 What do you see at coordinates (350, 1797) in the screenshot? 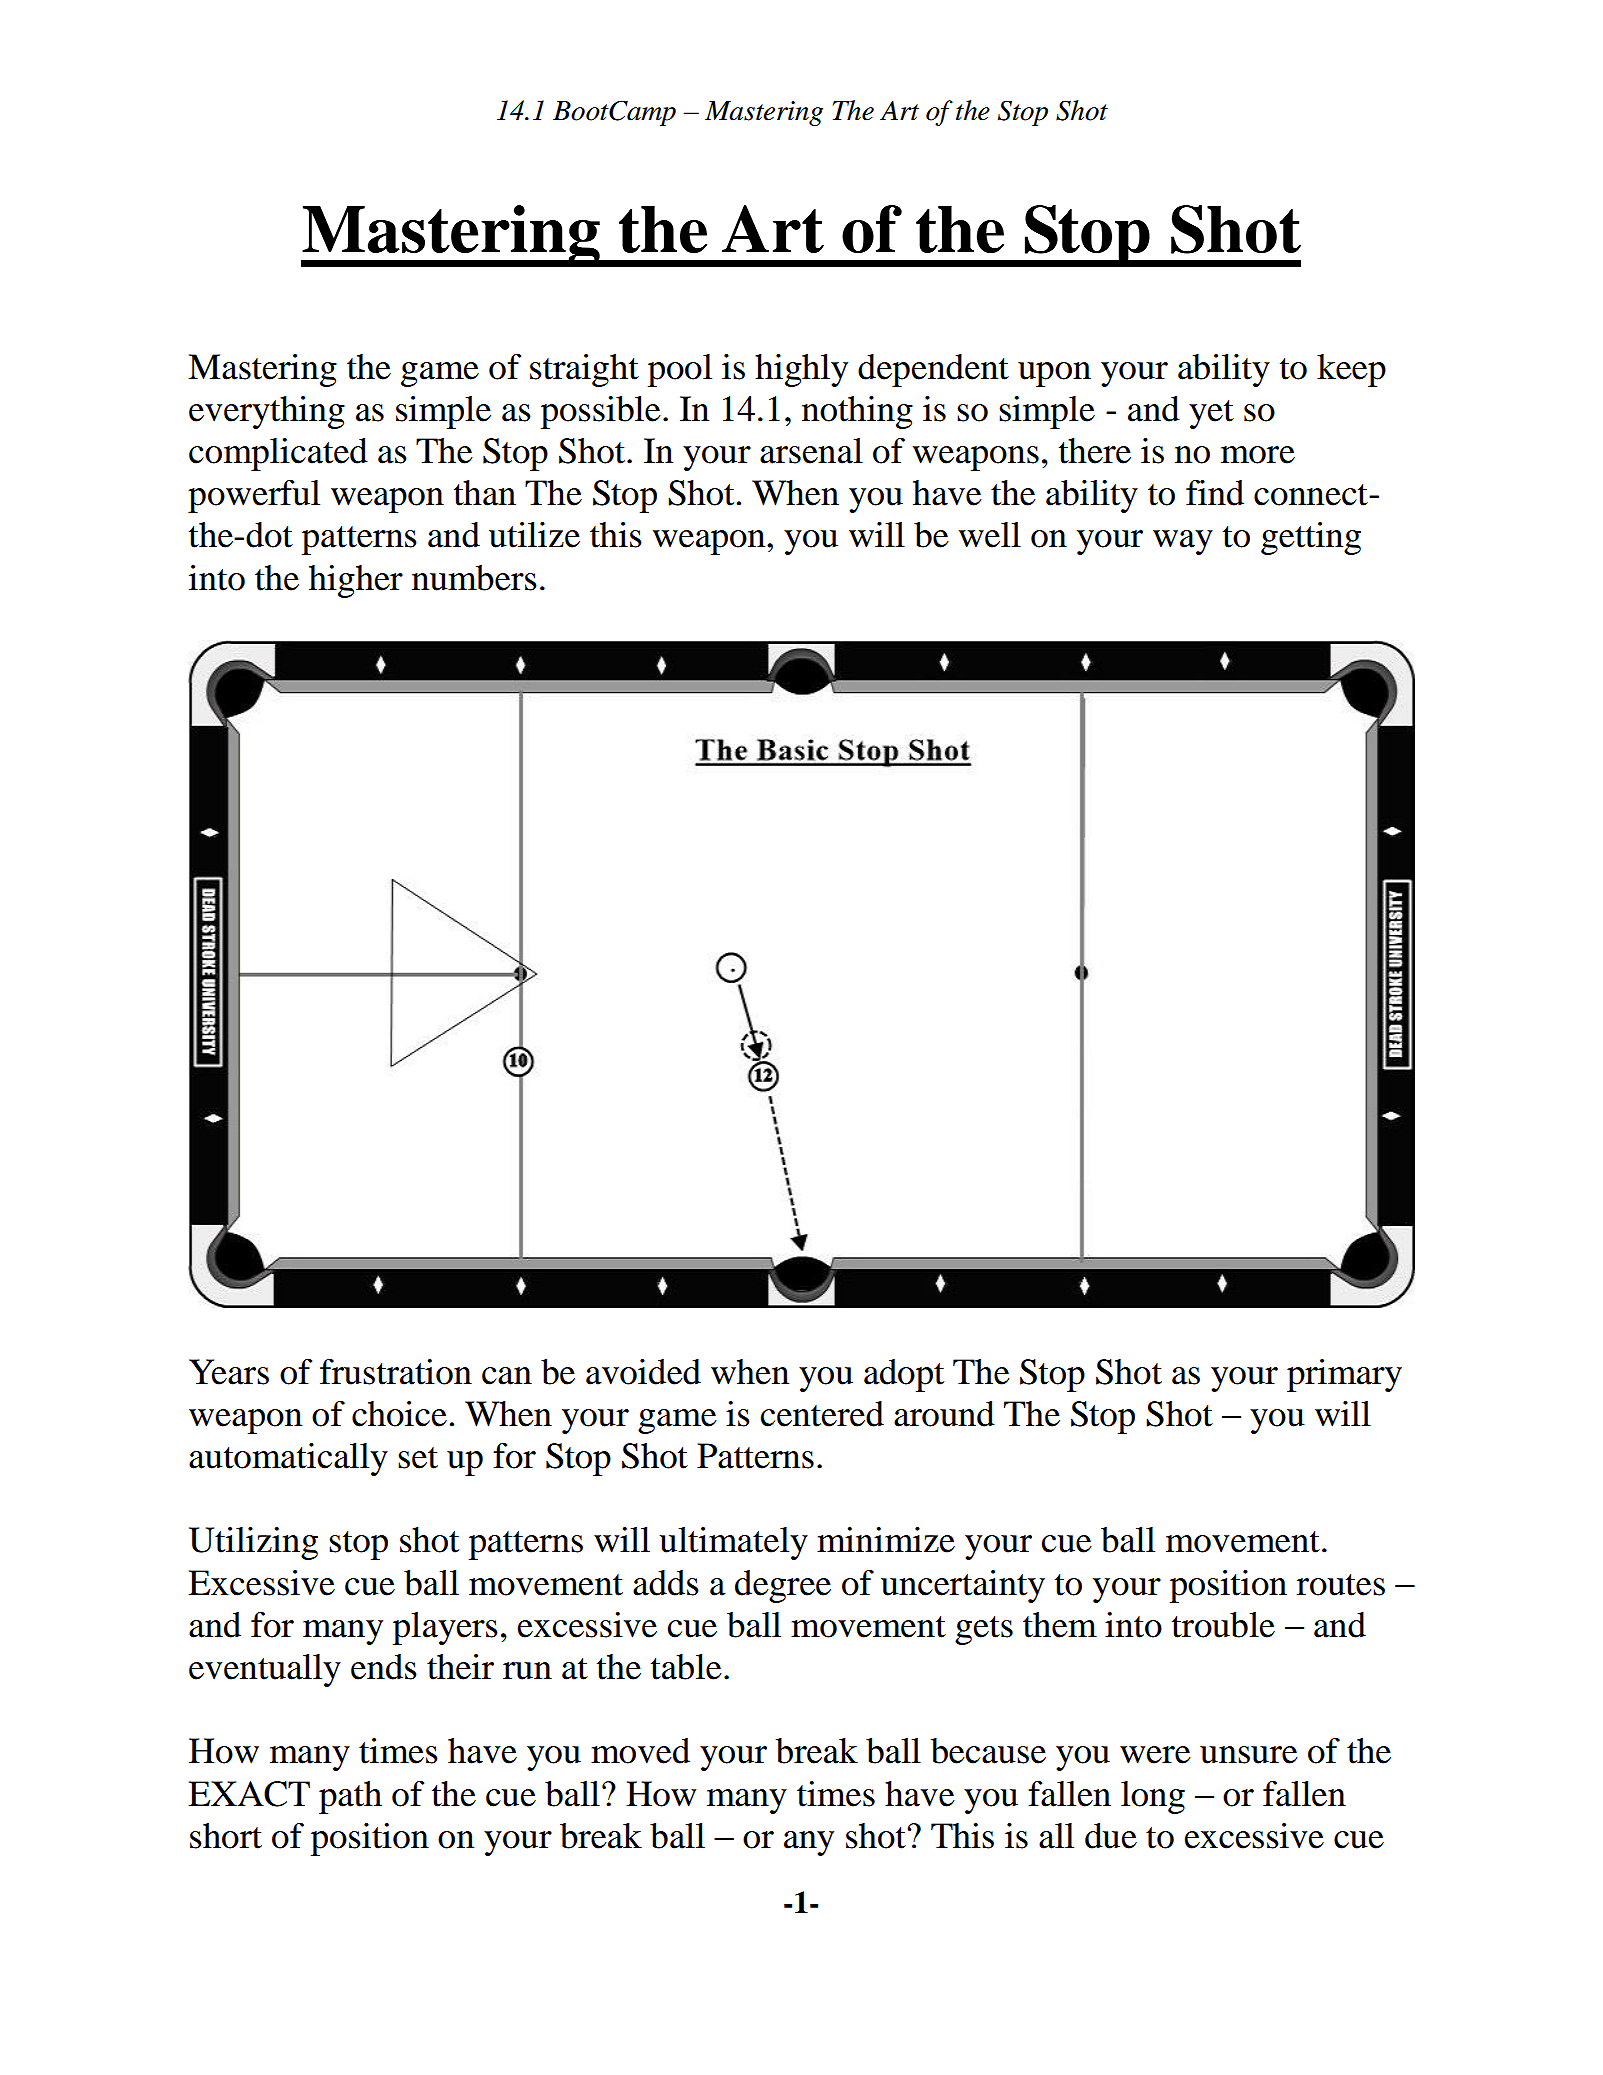
I see `path` at bounding box center [350, 1797].
